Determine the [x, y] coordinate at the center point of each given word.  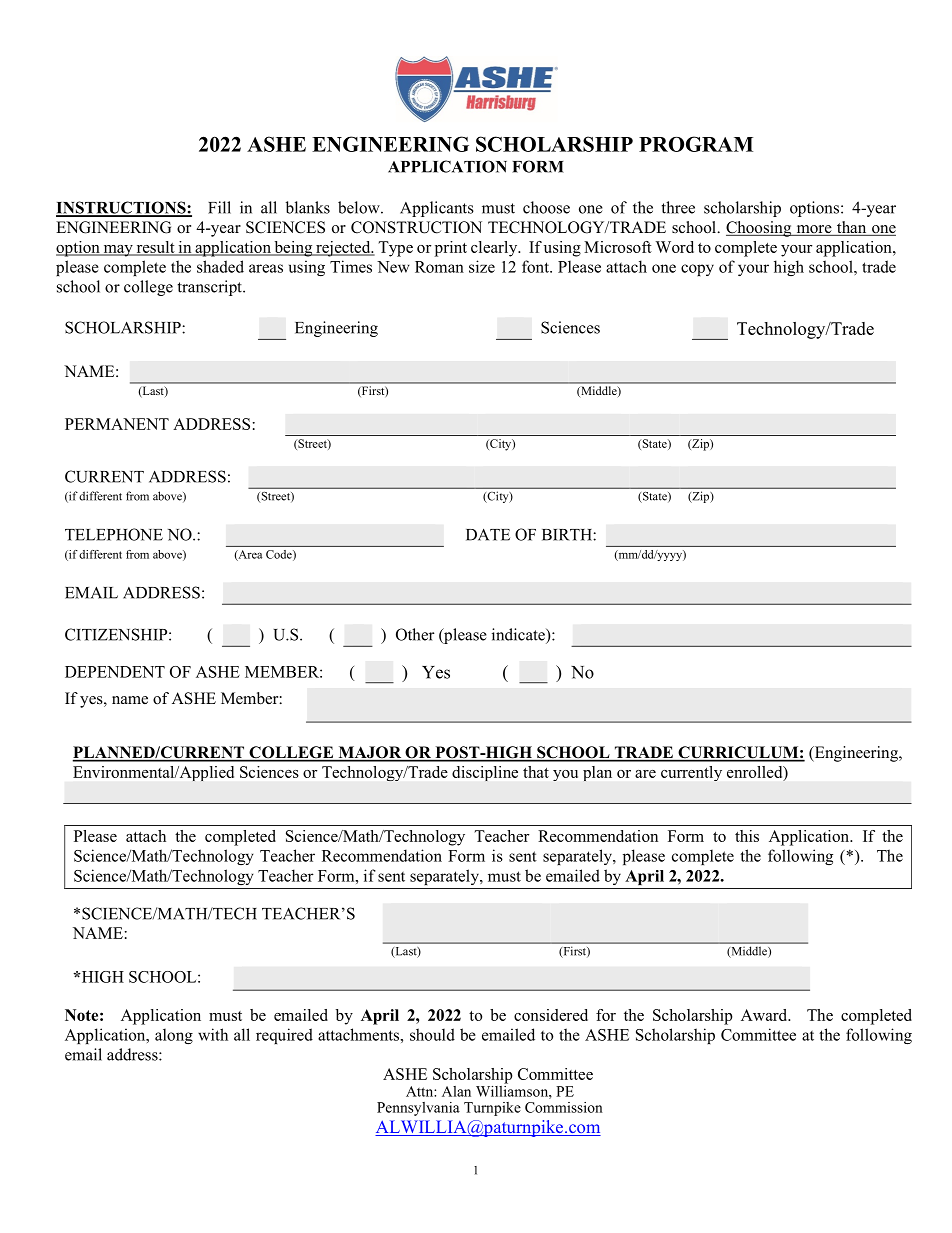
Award [765, 1015]
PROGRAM [696, 144]
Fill [219, 207]
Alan [456, 1091]
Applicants [437, 209]
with [213, 1034]
